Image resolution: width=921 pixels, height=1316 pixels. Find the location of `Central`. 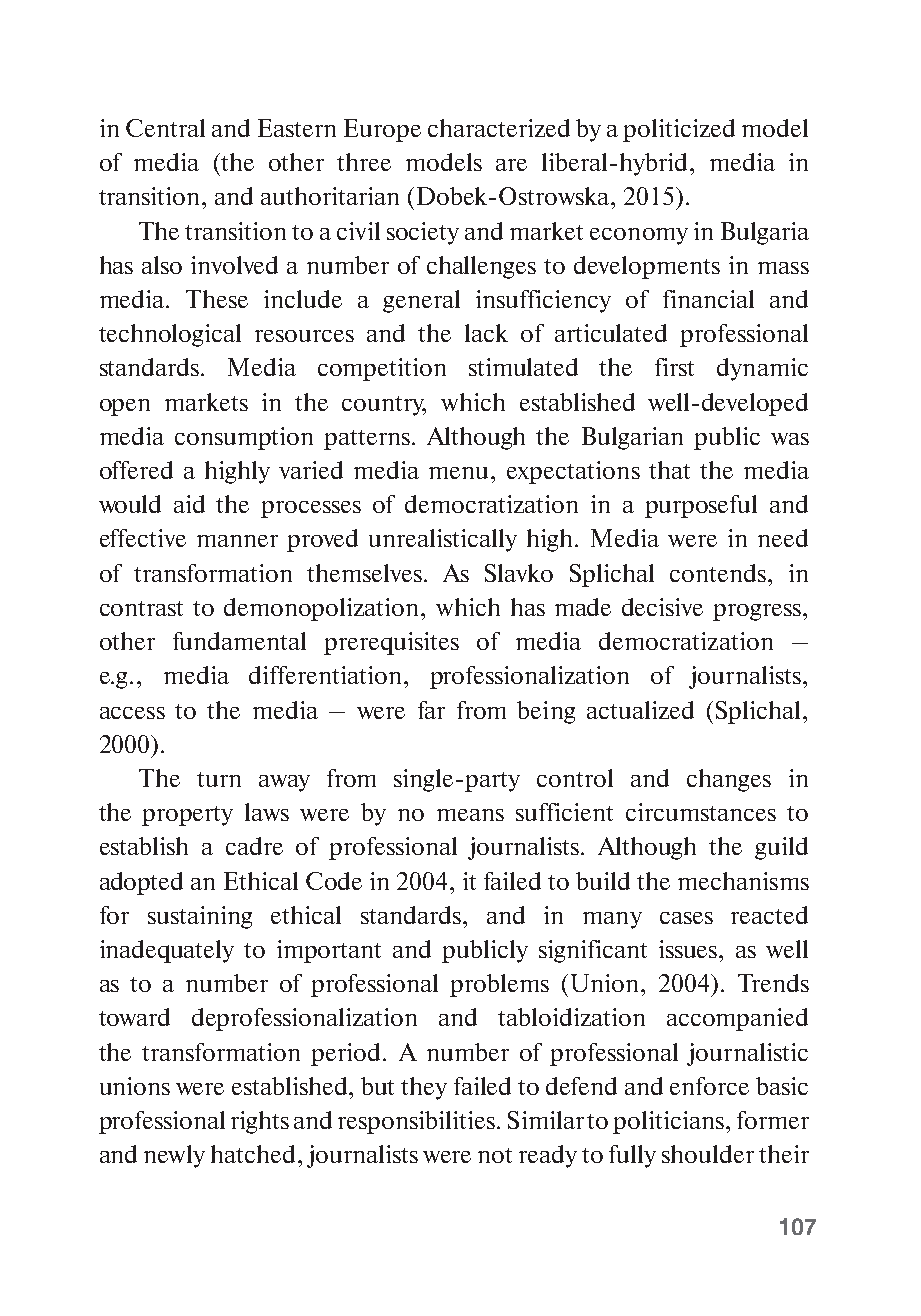

Central is located at coordinates (165, 128).
